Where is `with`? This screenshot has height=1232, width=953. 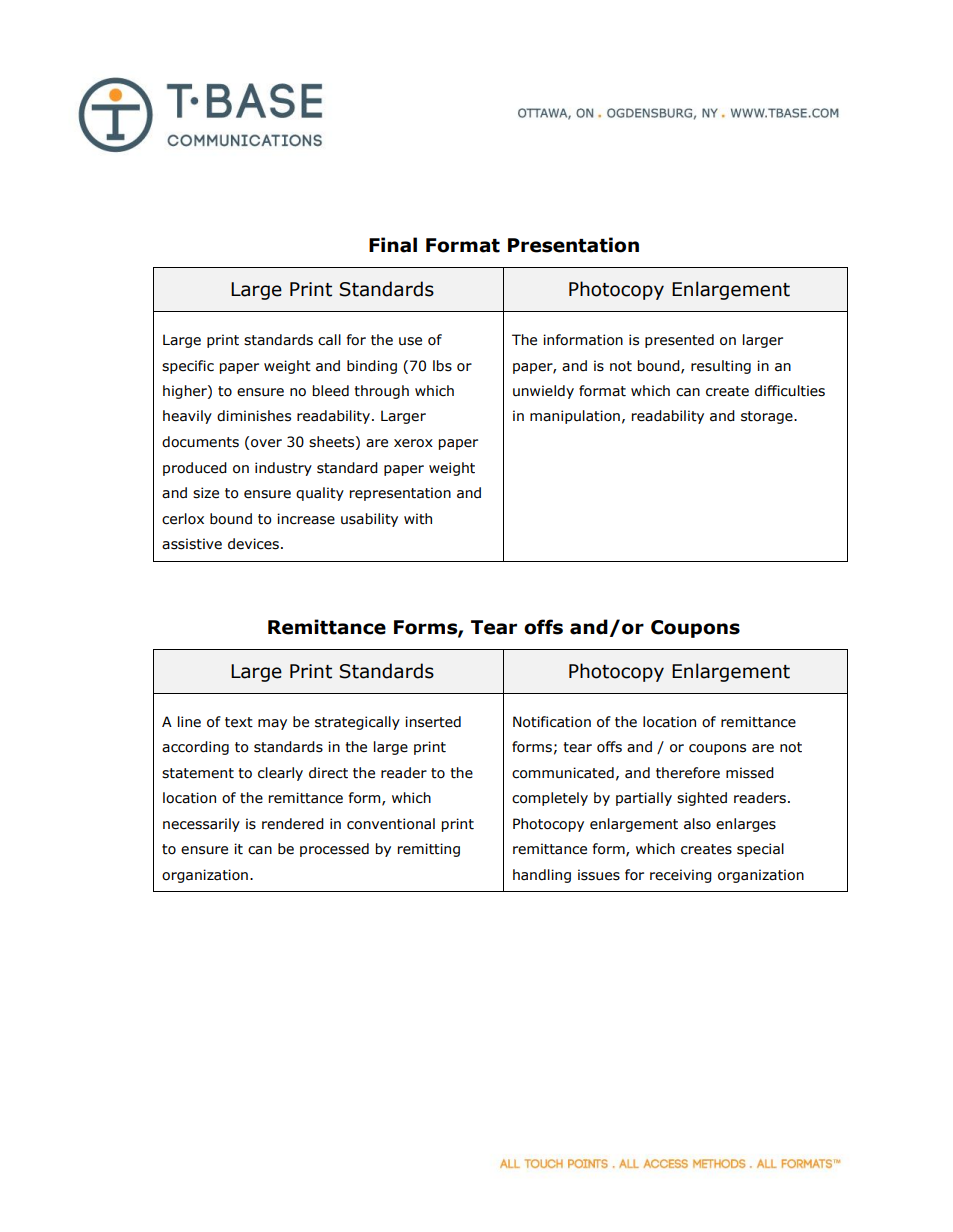
with is located at coordinates (418, 519).
